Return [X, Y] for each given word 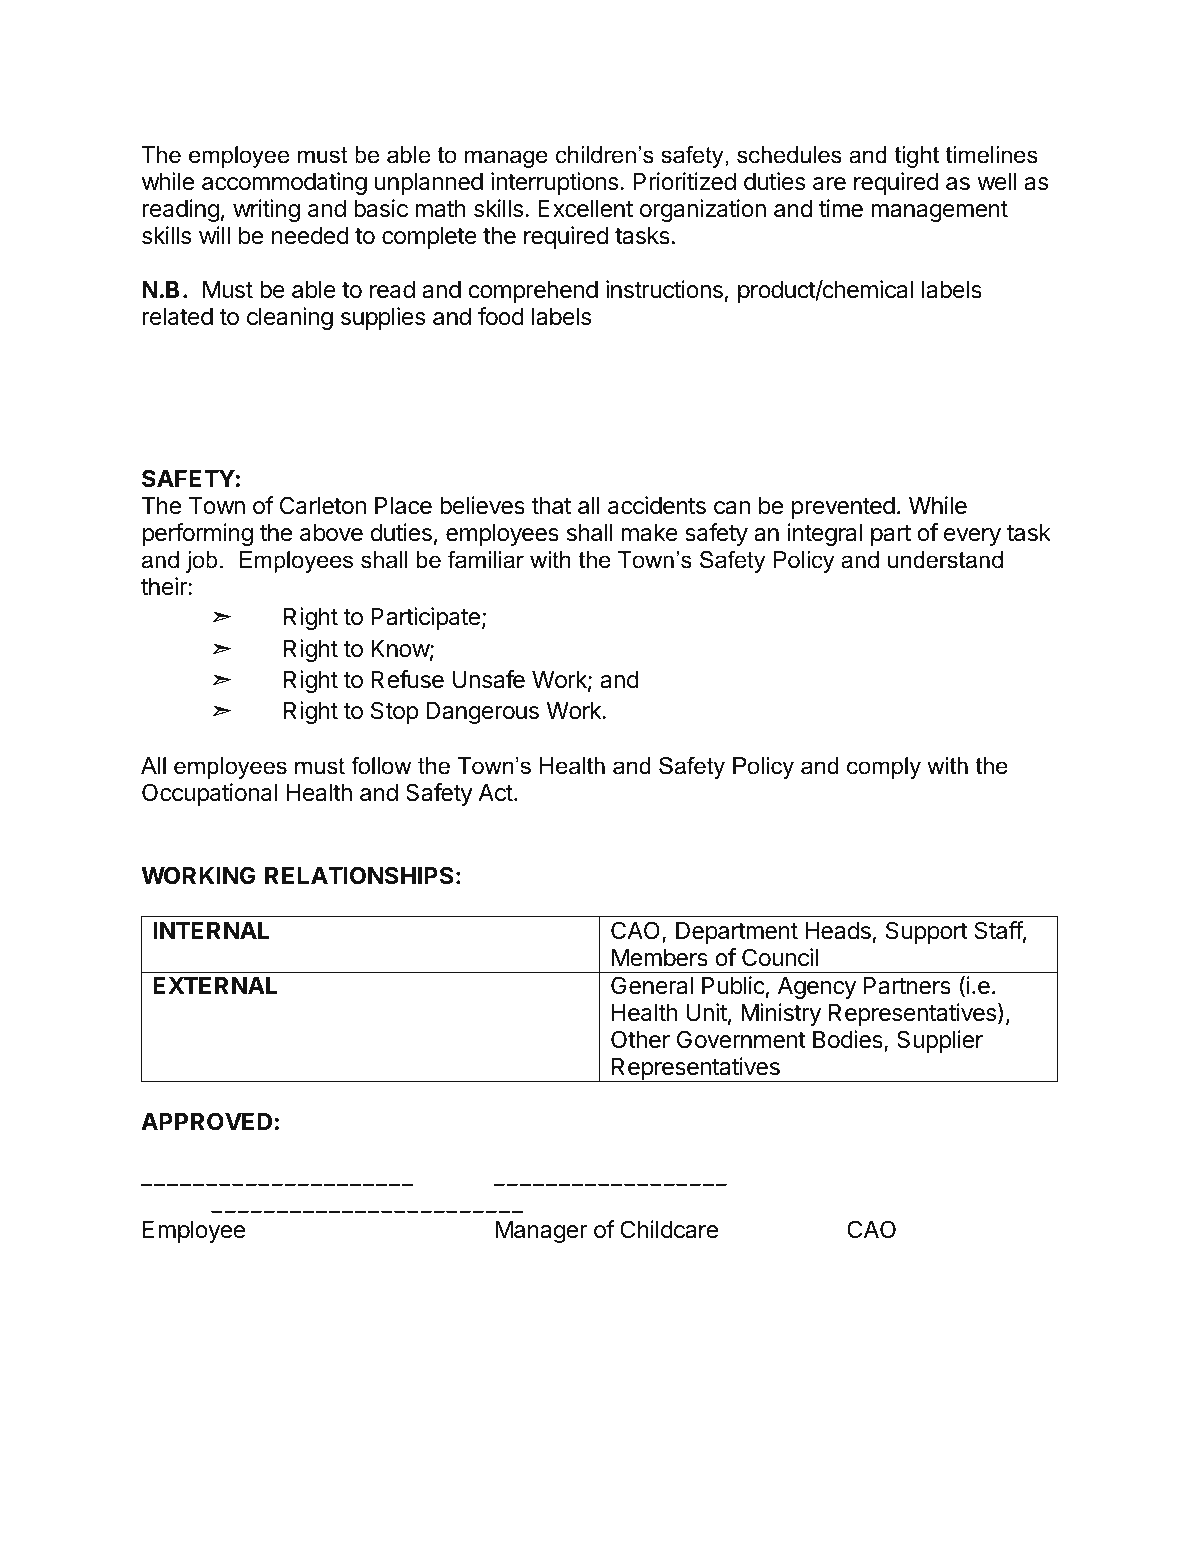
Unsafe [489, 679]
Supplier [940, 1041]
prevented [843, 508]
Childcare [669, 1229]
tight [917, 157]
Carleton [323, 505]
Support [927, 932]
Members [660, 958]
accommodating [284, 183]
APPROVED [206, 1121]
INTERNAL [211, 930]
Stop [394, 712]
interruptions [556, 183]
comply [884, 768]
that [551, 506]
